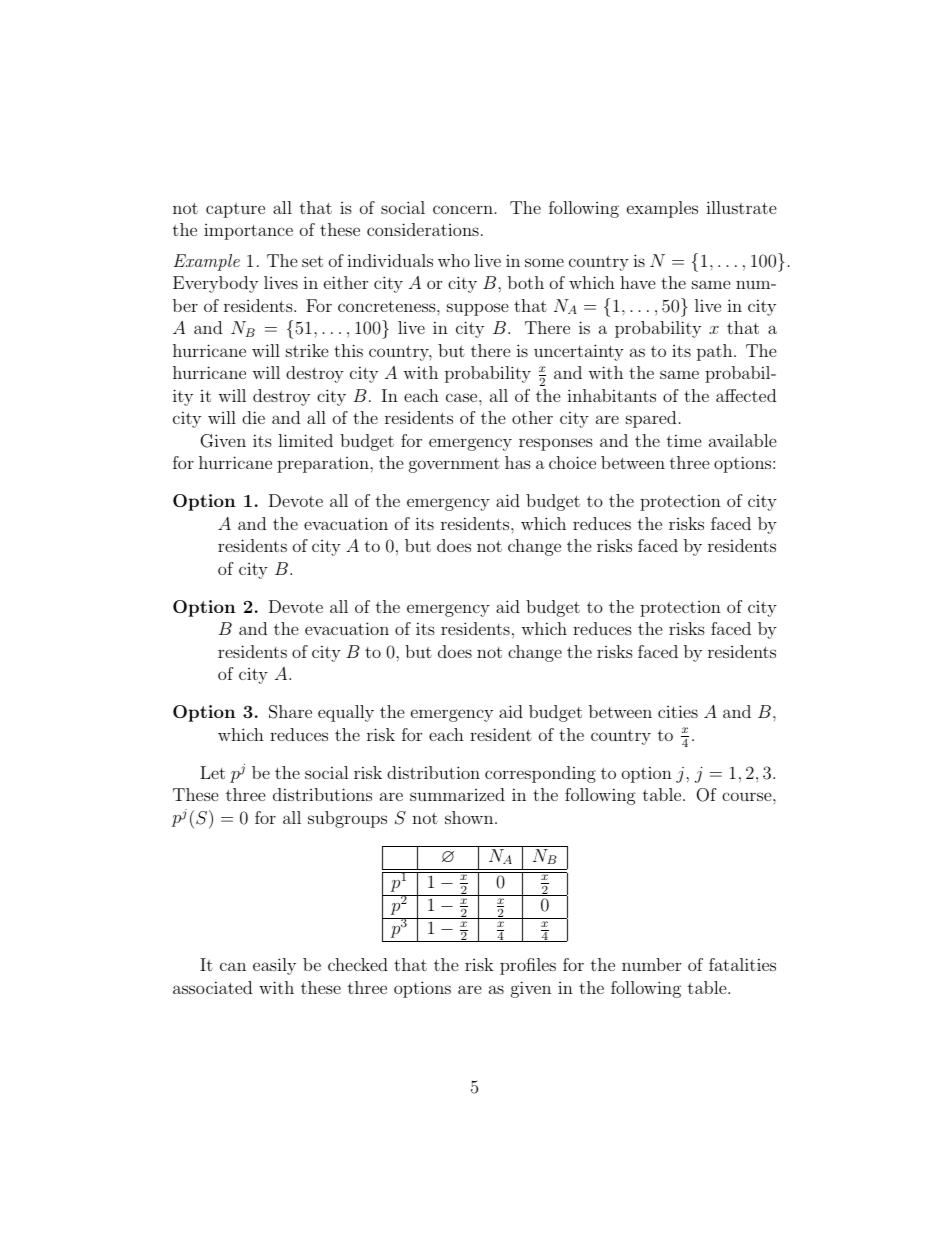 This screenshot has width=952, height=1233. Describe the element at coordinates (290, 712) in the screenshot. I see `Share` at that location.
